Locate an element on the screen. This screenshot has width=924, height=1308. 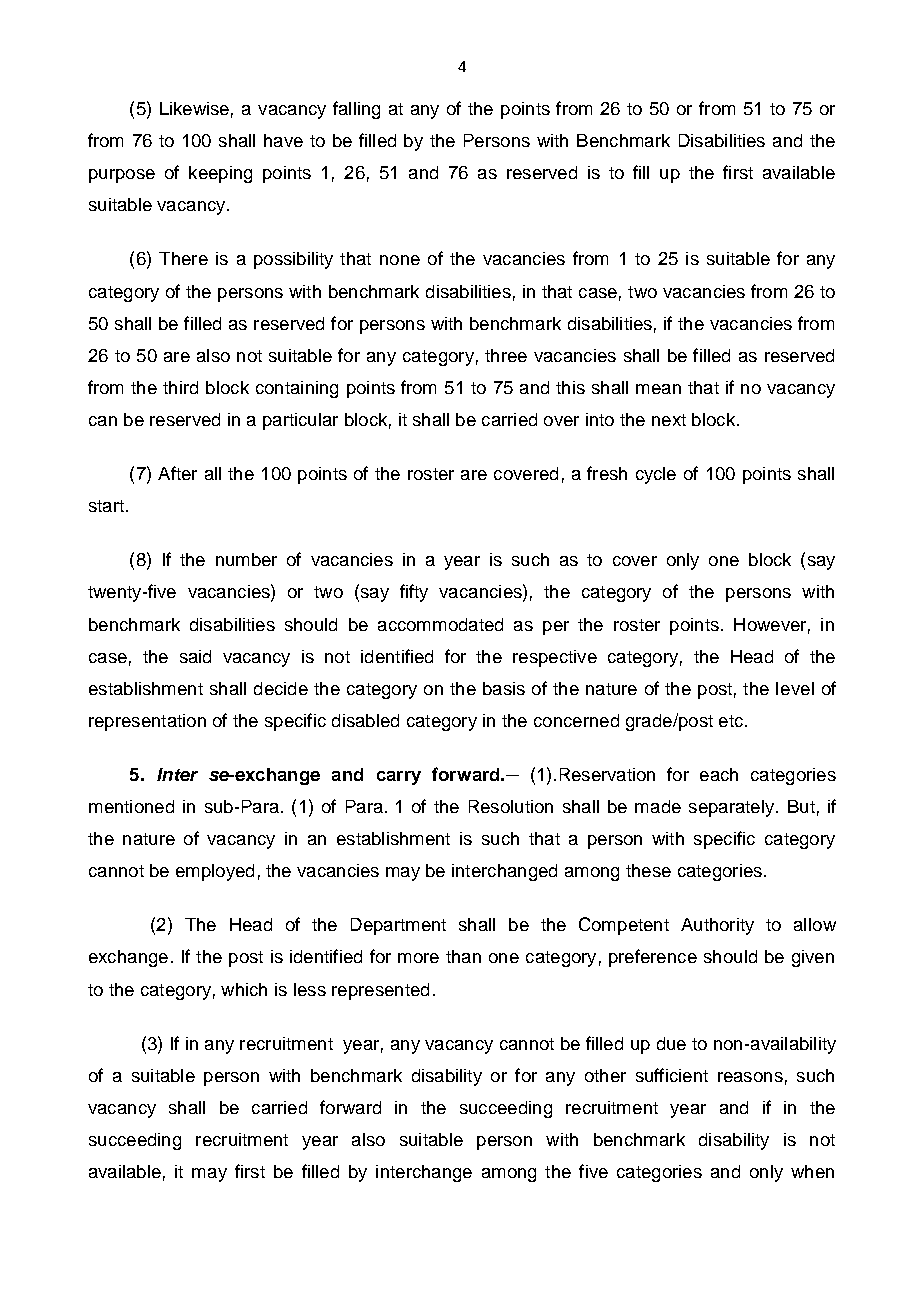
fresh is located at coordinates (607, 473).
